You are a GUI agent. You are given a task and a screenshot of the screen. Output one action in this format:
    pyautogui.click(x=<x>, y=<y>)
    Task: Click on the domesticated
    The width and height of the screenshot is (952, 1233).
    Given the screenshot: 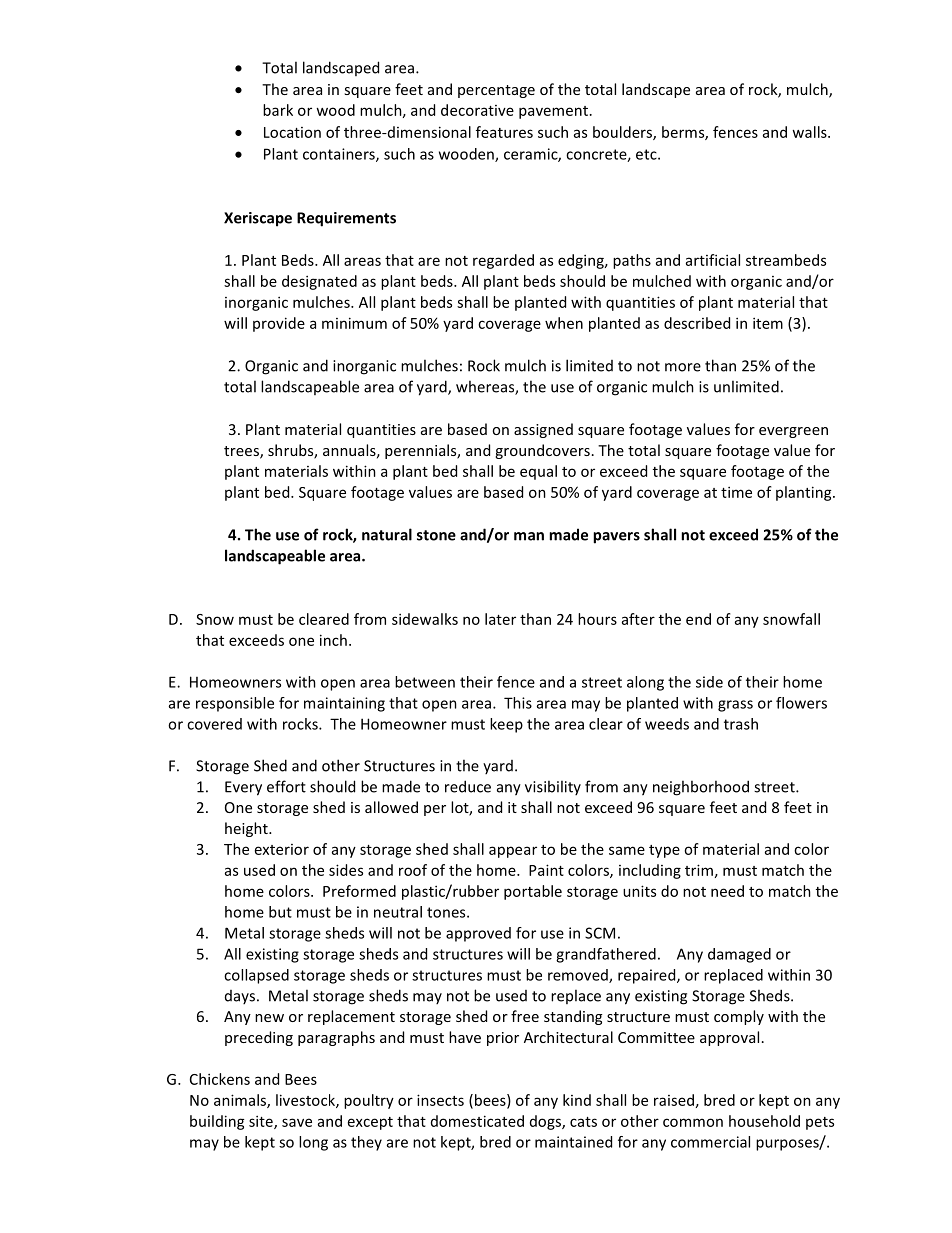 What is the action you would take?
    pyautogui.click(x=477, y=1121)
